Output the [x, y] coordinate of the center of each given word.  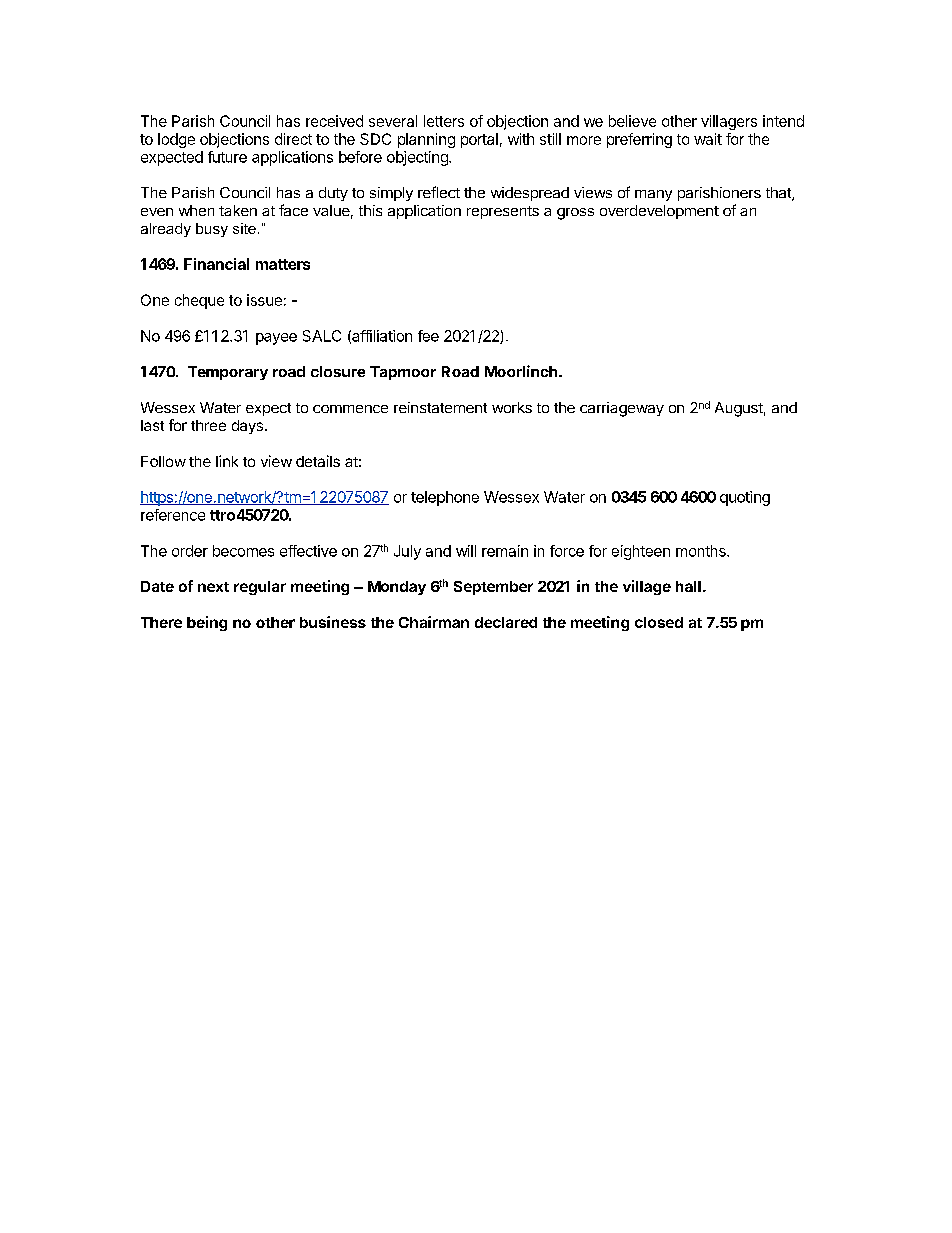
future [227, 157]
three [208, 425]
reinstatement [440, 407]
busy [212, 230]
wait [708, 139]
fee [428, 336]
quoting [745, 498]
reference [173, 515]
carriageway [622, 409]
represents [503, 212]
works [512, 407]
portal [479, 140]
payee [276, 339]
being [207, 623]
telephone [445, 498]
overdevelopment [659, 212]
